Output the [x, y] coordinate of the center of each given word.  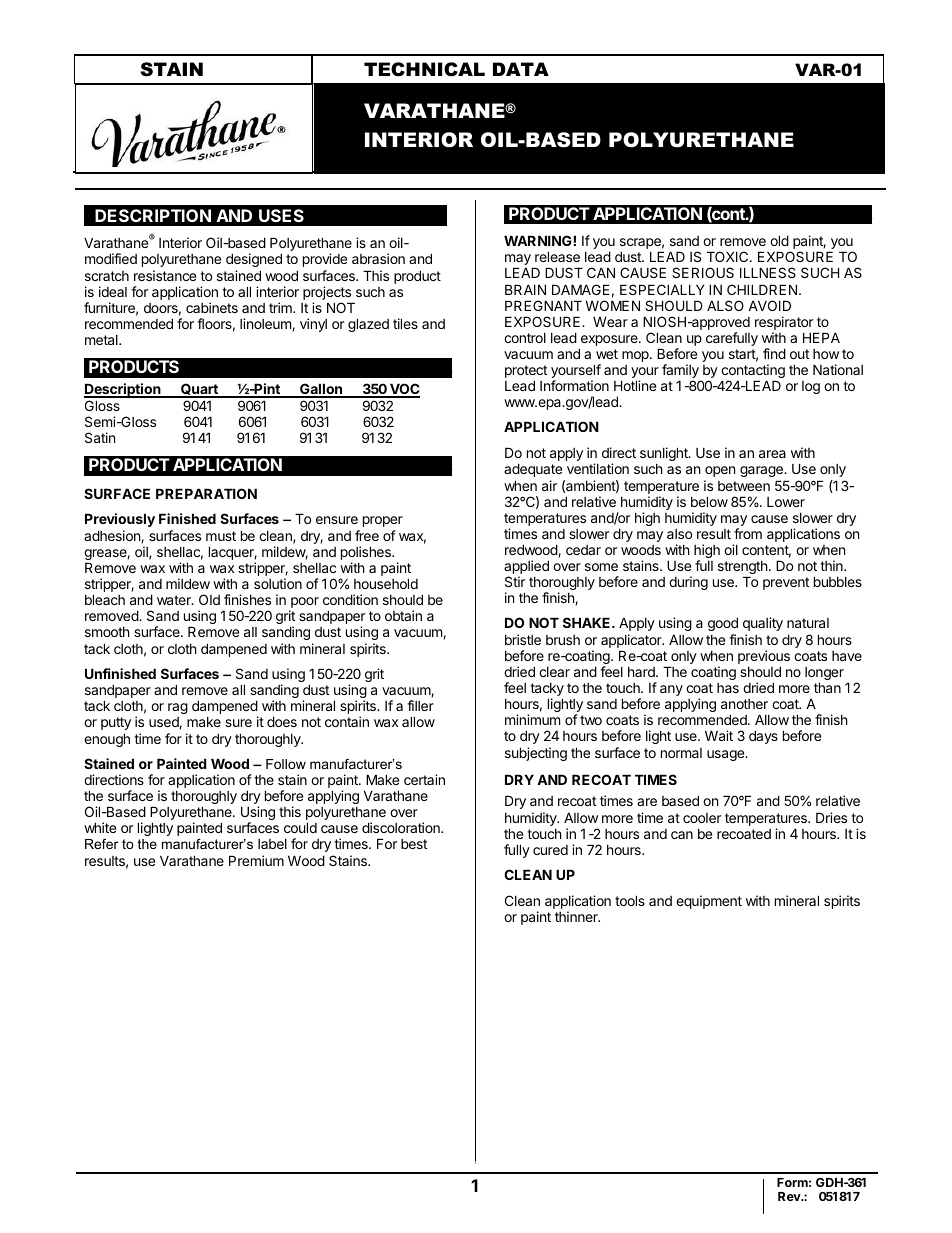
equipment [709, 902]
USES [281, 215]
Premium [256, 860]
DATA [521, 69]
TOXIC [729, 256]
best [414, 844]
